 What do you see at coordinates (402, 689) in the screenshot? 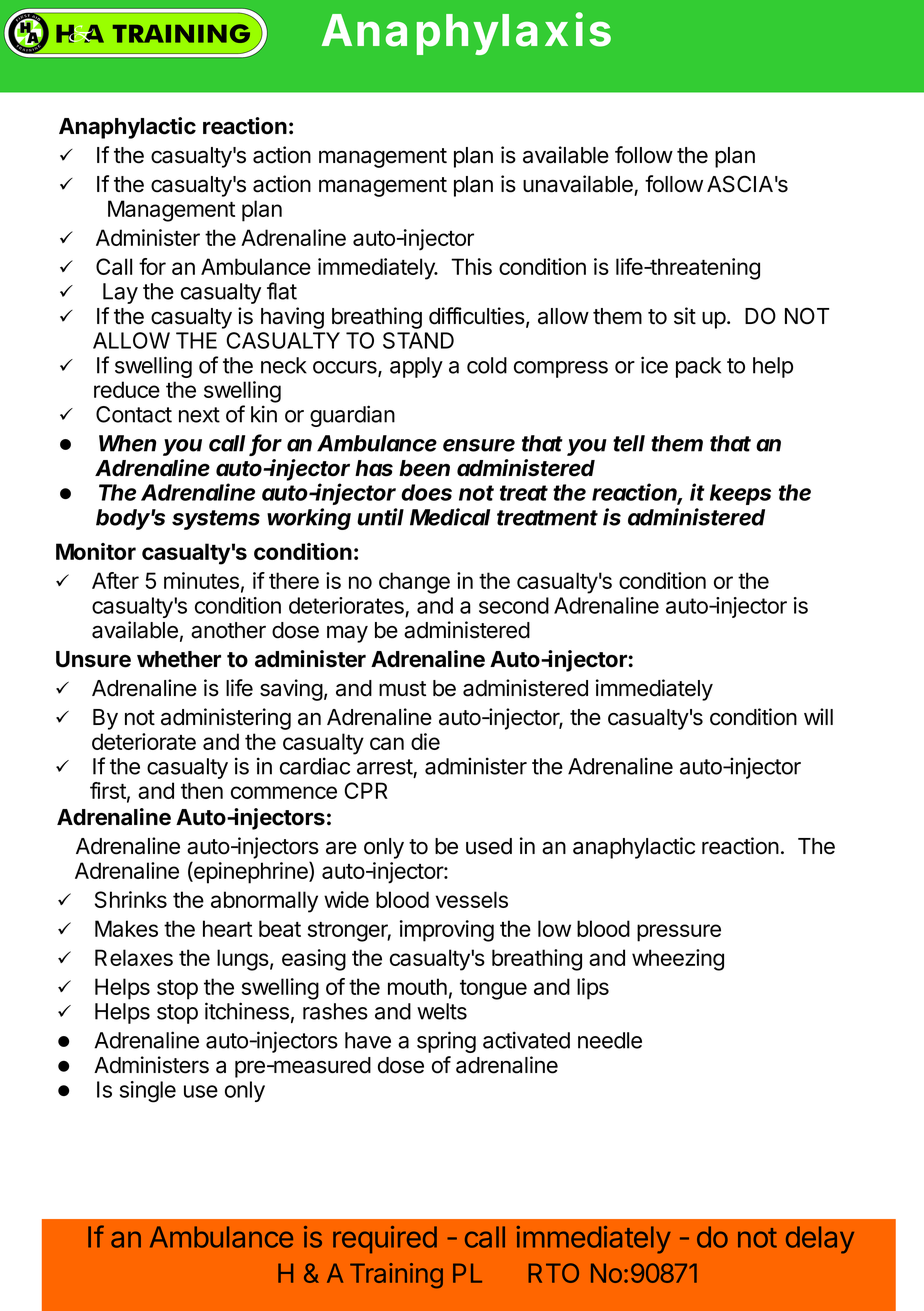
I see `must` at bounding box center [402, 689].
